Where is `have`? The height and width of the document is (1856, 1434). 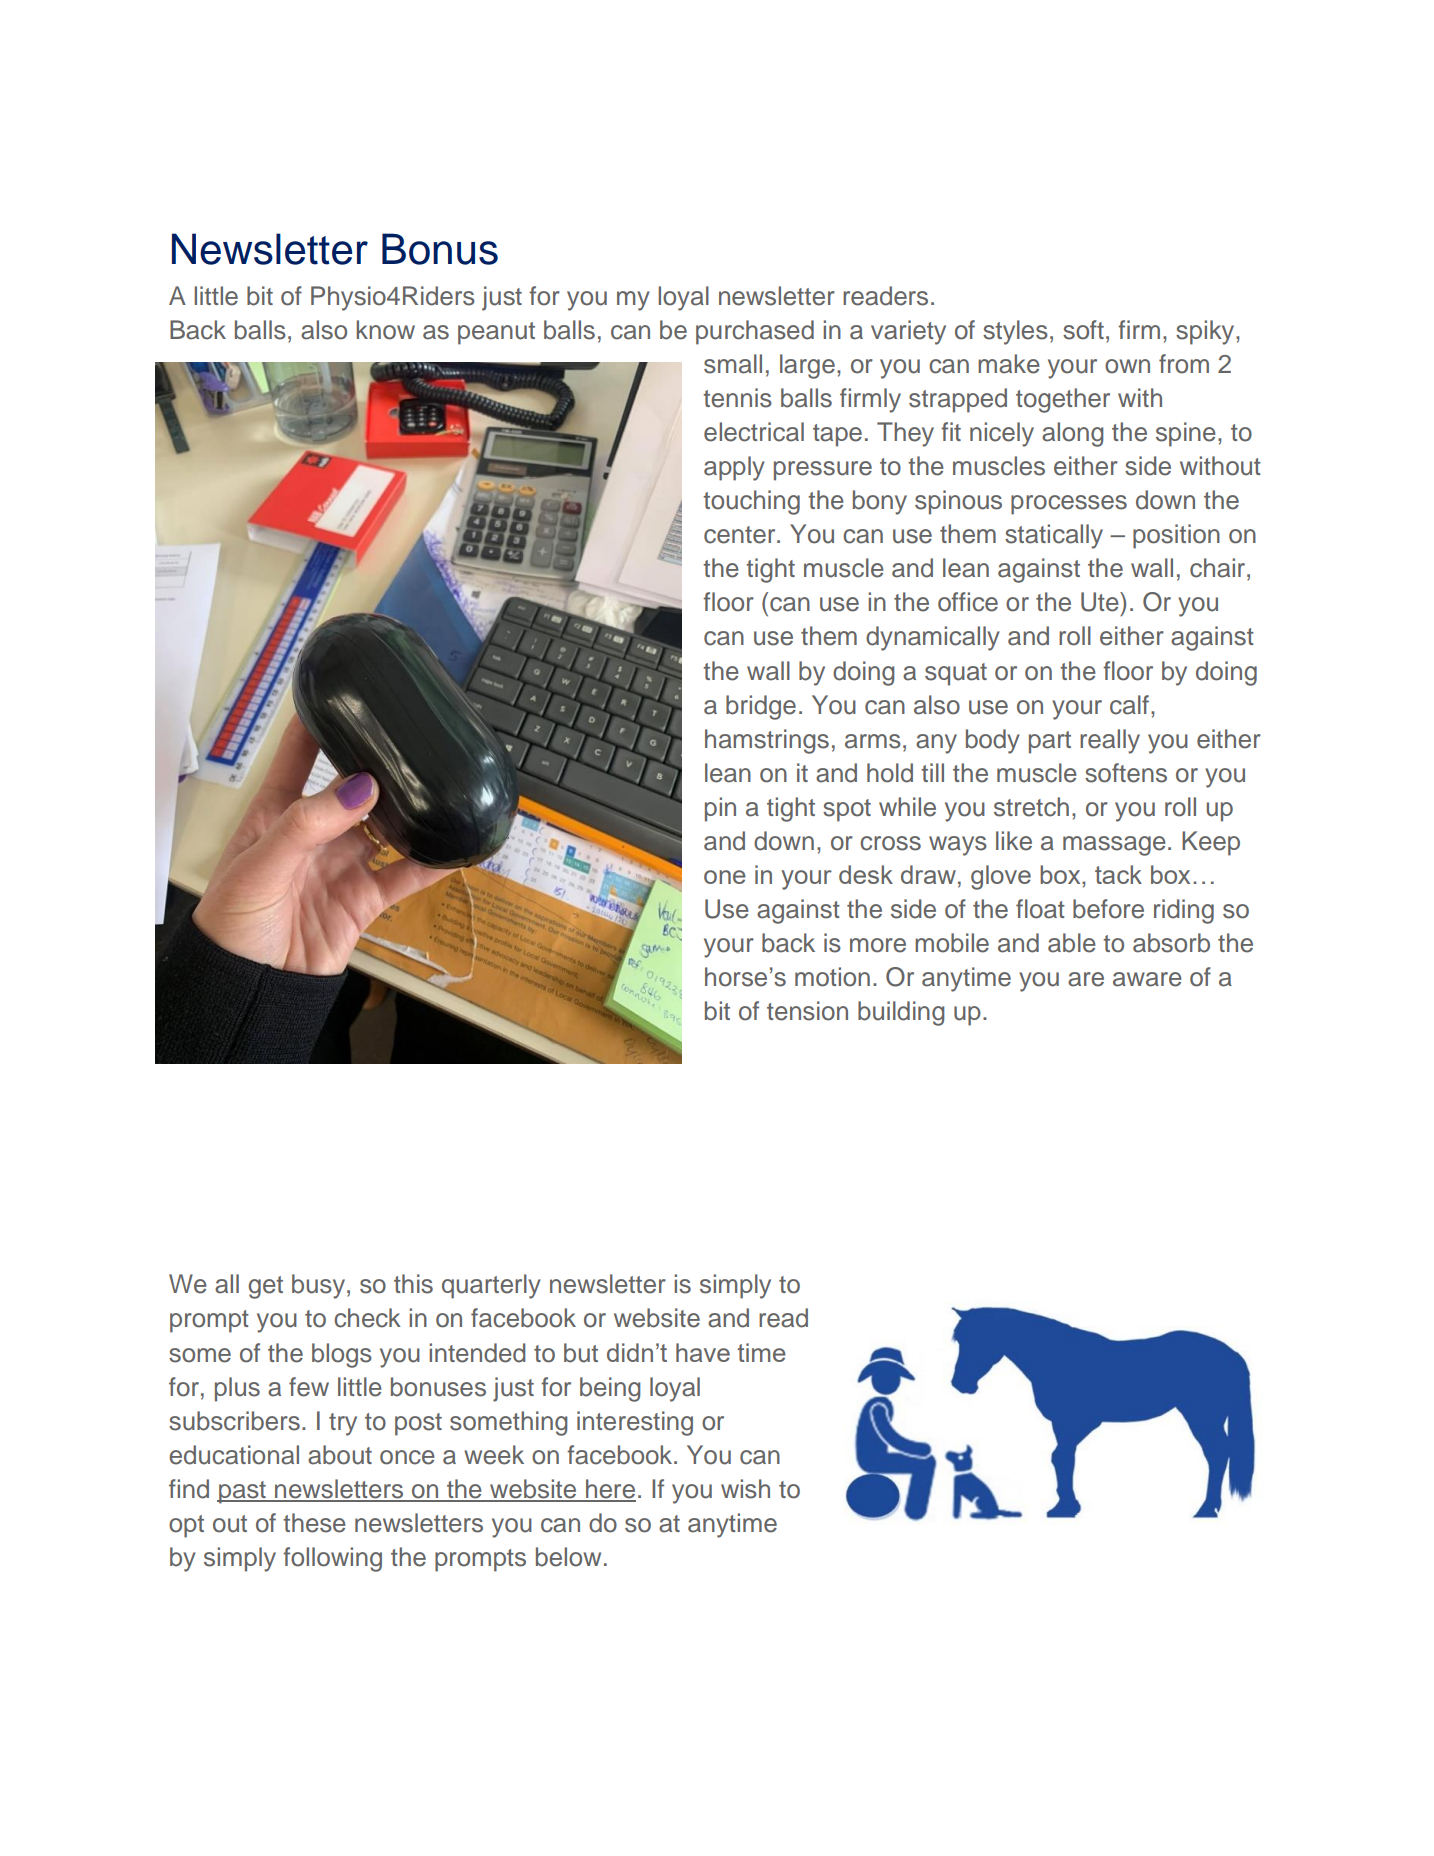 have is located at coordinates (703, 1352).
